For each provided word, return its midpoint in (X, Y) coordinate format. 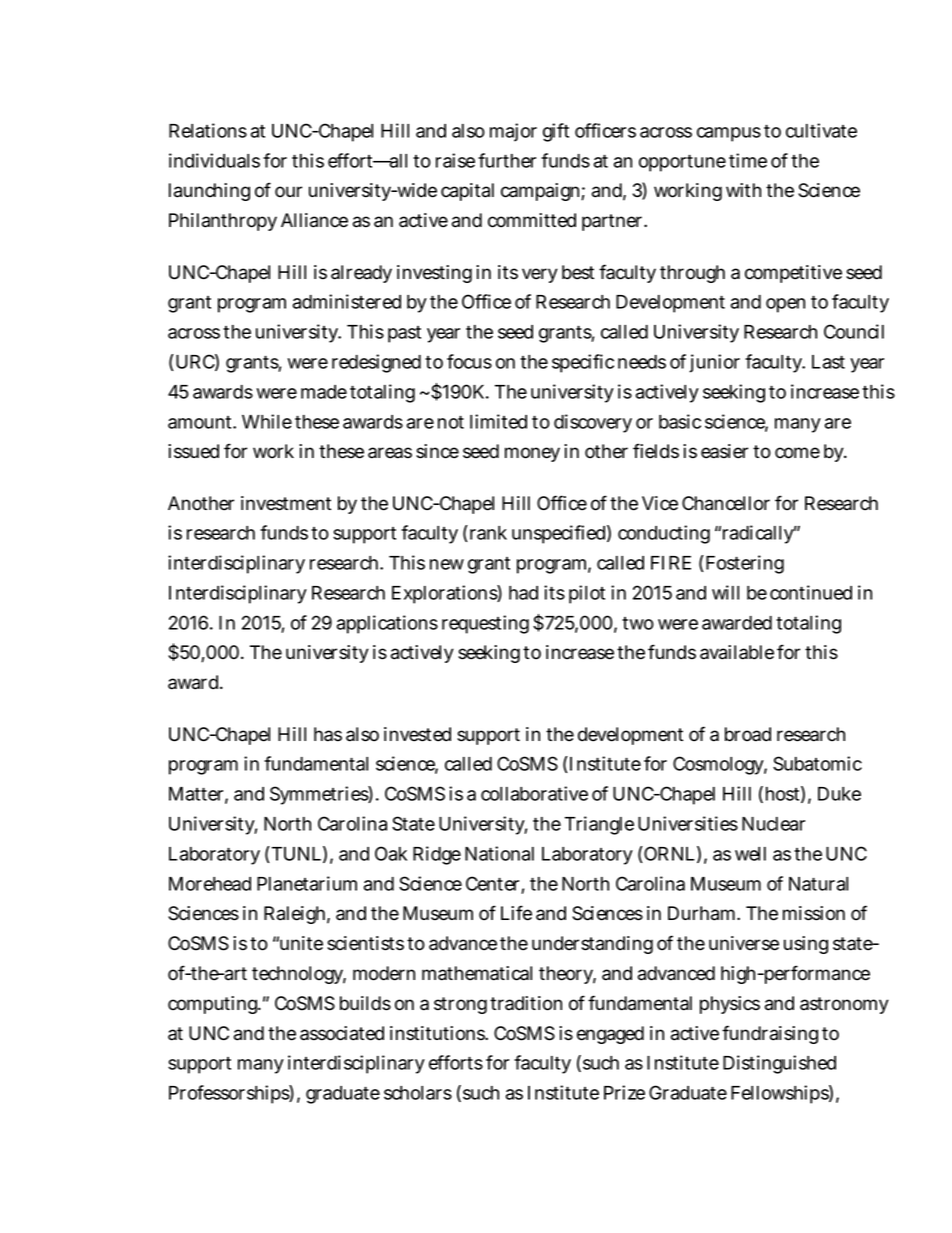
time (748, 160)
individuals (214, 160)
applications (387, 624)
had (523, 593)
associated (342, 1033)
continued (811, 592)
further (510, 160)
